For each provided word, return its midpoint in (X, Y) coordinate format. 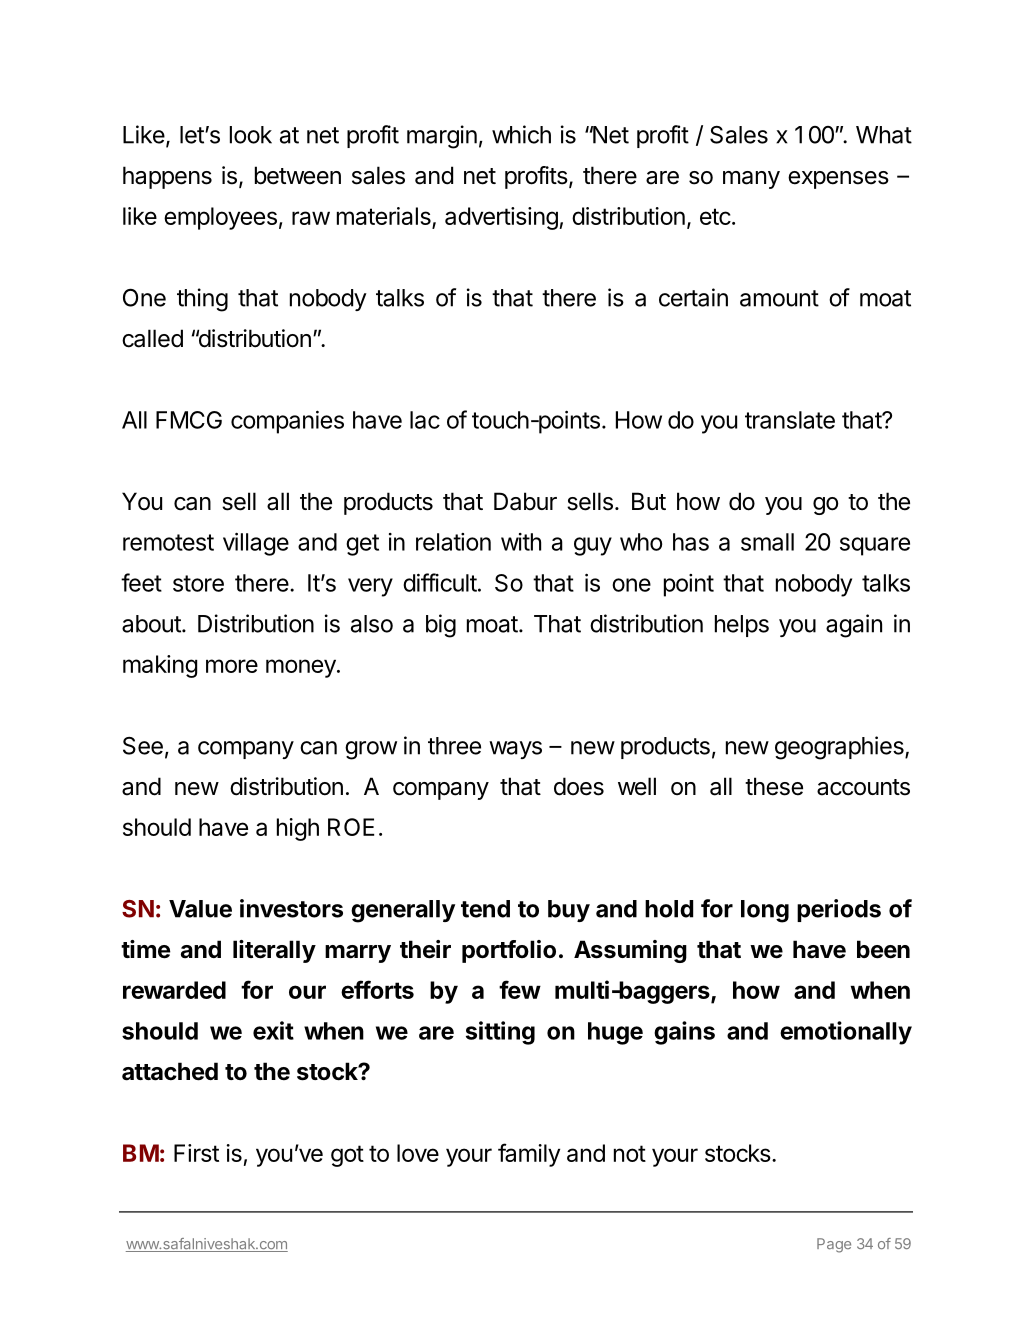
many (751, 180)
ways (515, 750)
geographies (840, 748)
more (232, 666)
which (521, 134)
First (196, 1153)
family (529, 1155)
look (251, 135)
